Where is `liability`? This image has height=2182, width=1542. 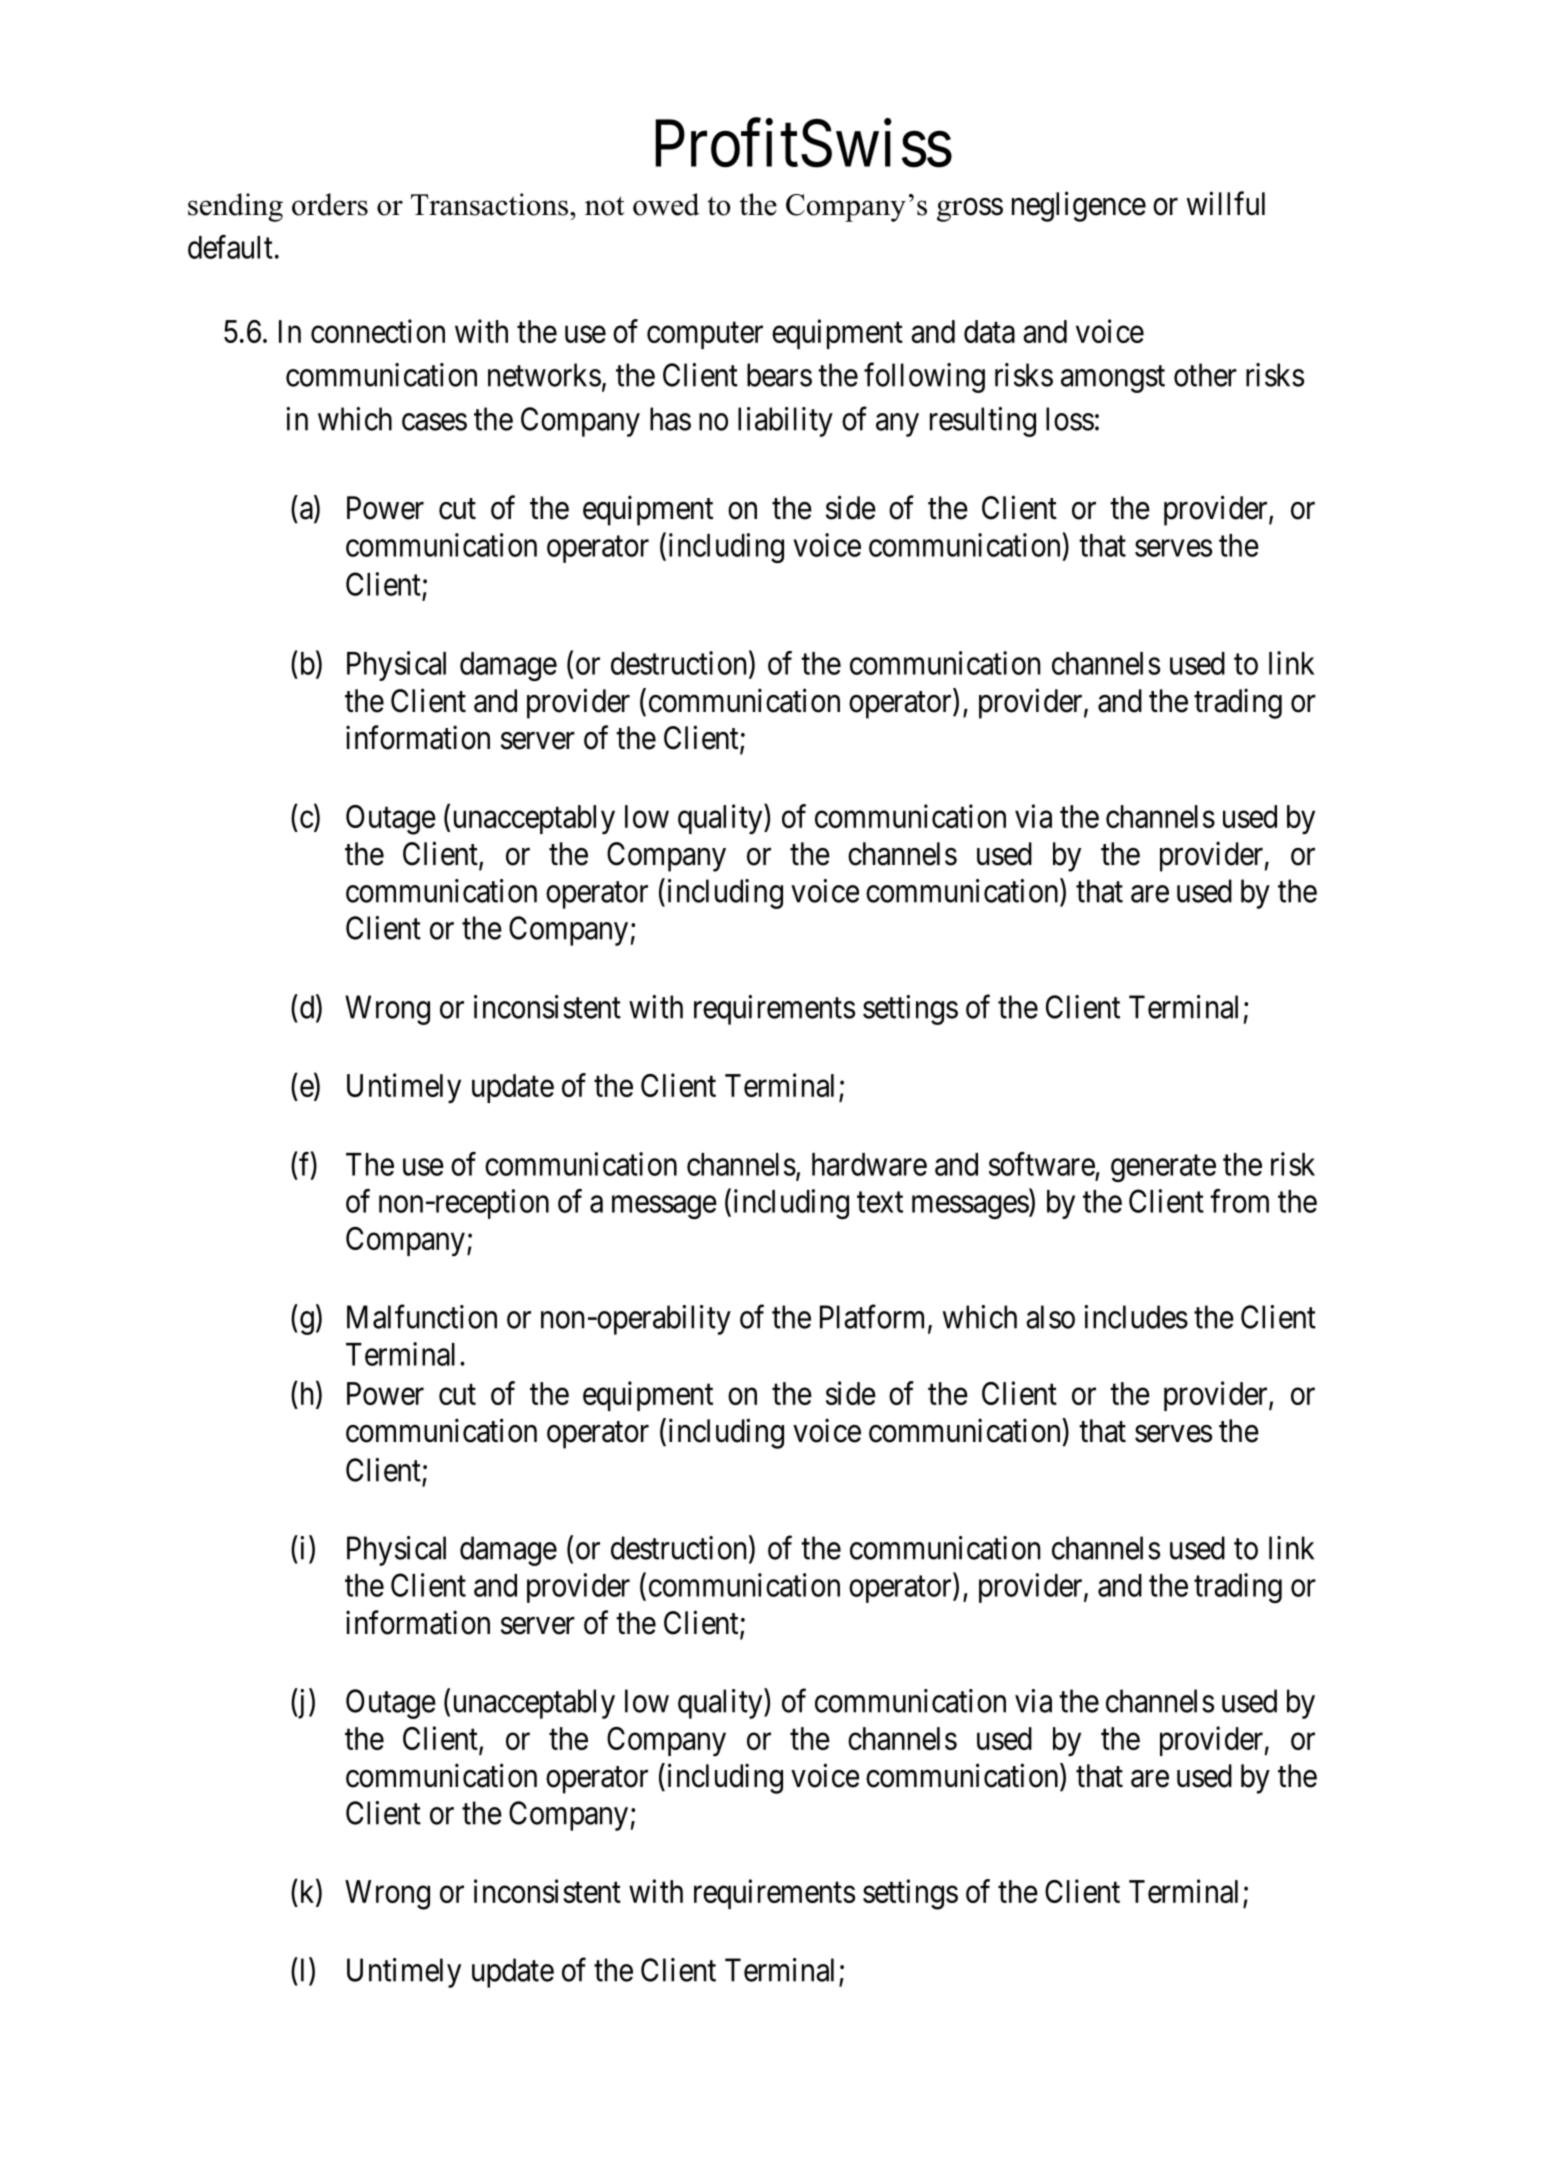 liability is located at coordinates (785, 422).
